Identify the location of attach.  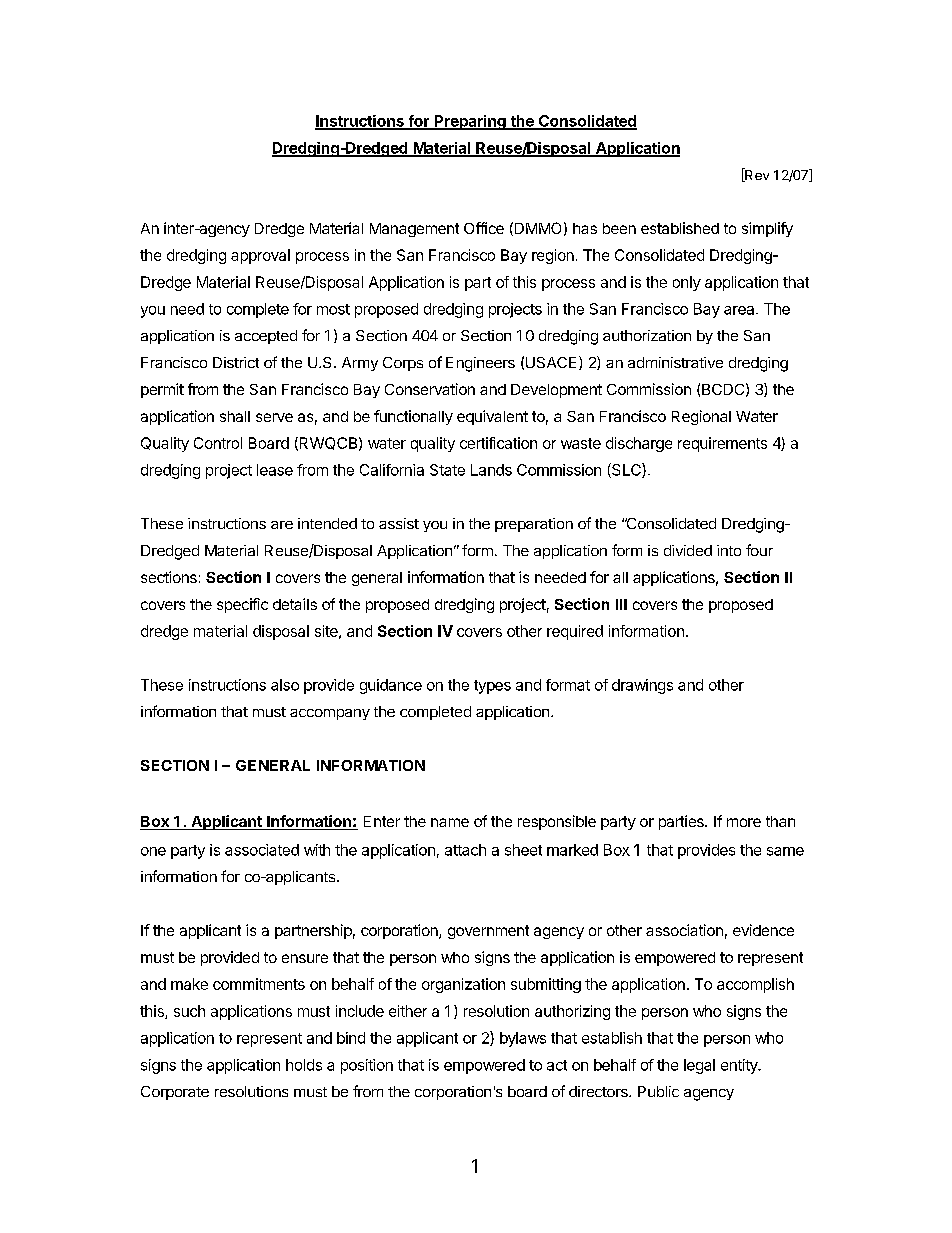
(465, 850).
